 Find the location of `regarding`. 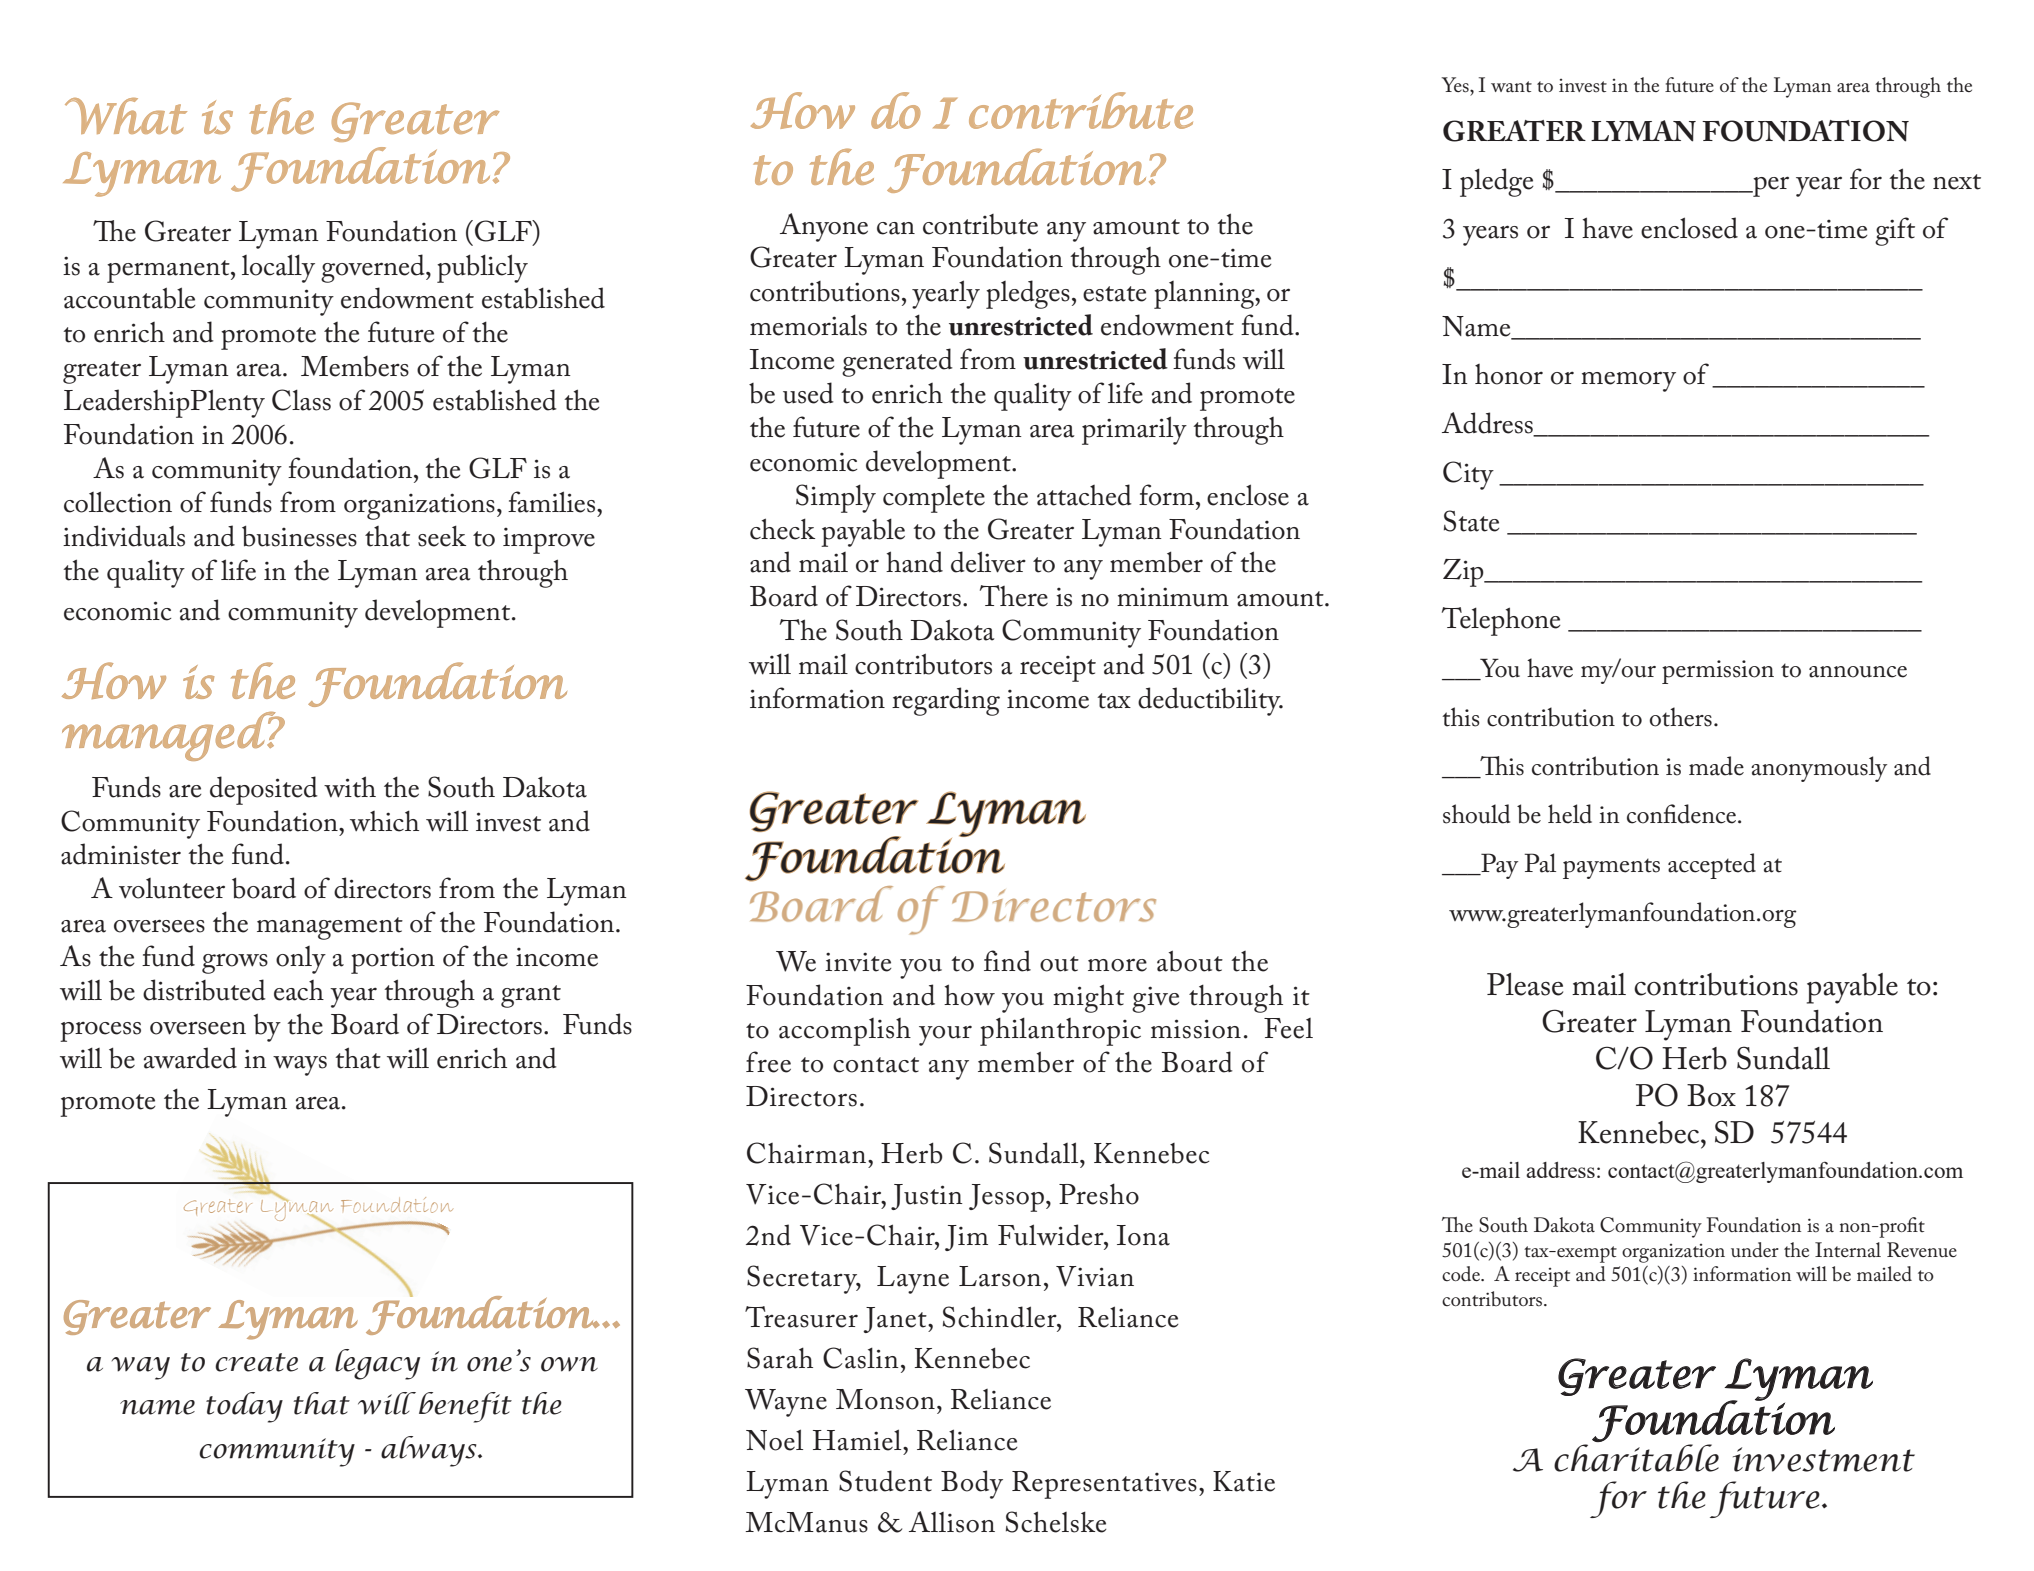

regarding is located at coordinates (946, 701).
